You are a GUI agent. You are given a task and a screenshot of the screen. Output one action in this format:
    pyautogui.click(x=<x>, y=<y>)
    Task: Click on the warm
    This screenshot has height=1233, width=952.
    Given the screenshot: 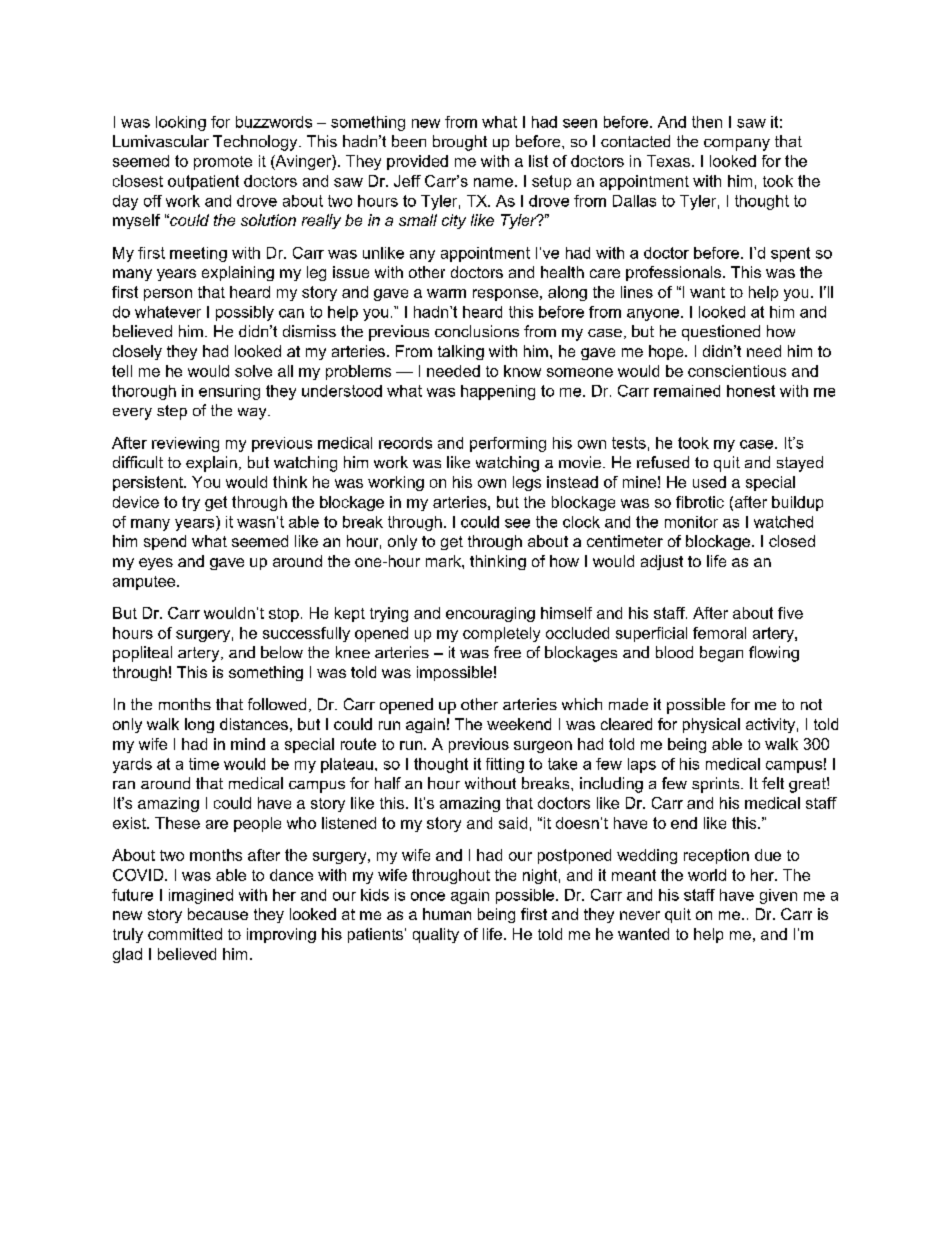 What is the action you would take?
    pyautogui.click(x=446, y=293)
